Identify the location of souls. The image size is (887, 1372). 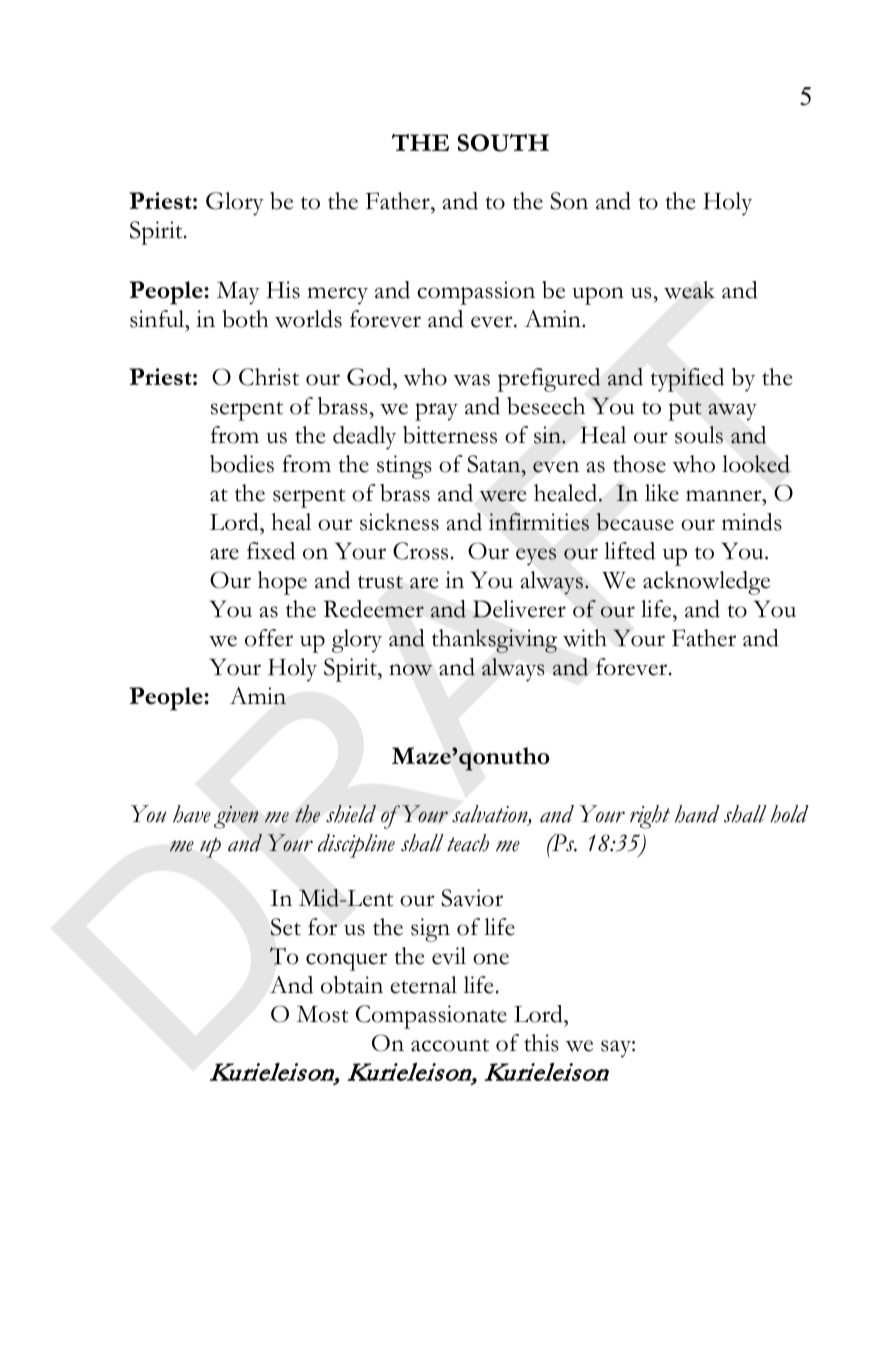
(699, 435).
